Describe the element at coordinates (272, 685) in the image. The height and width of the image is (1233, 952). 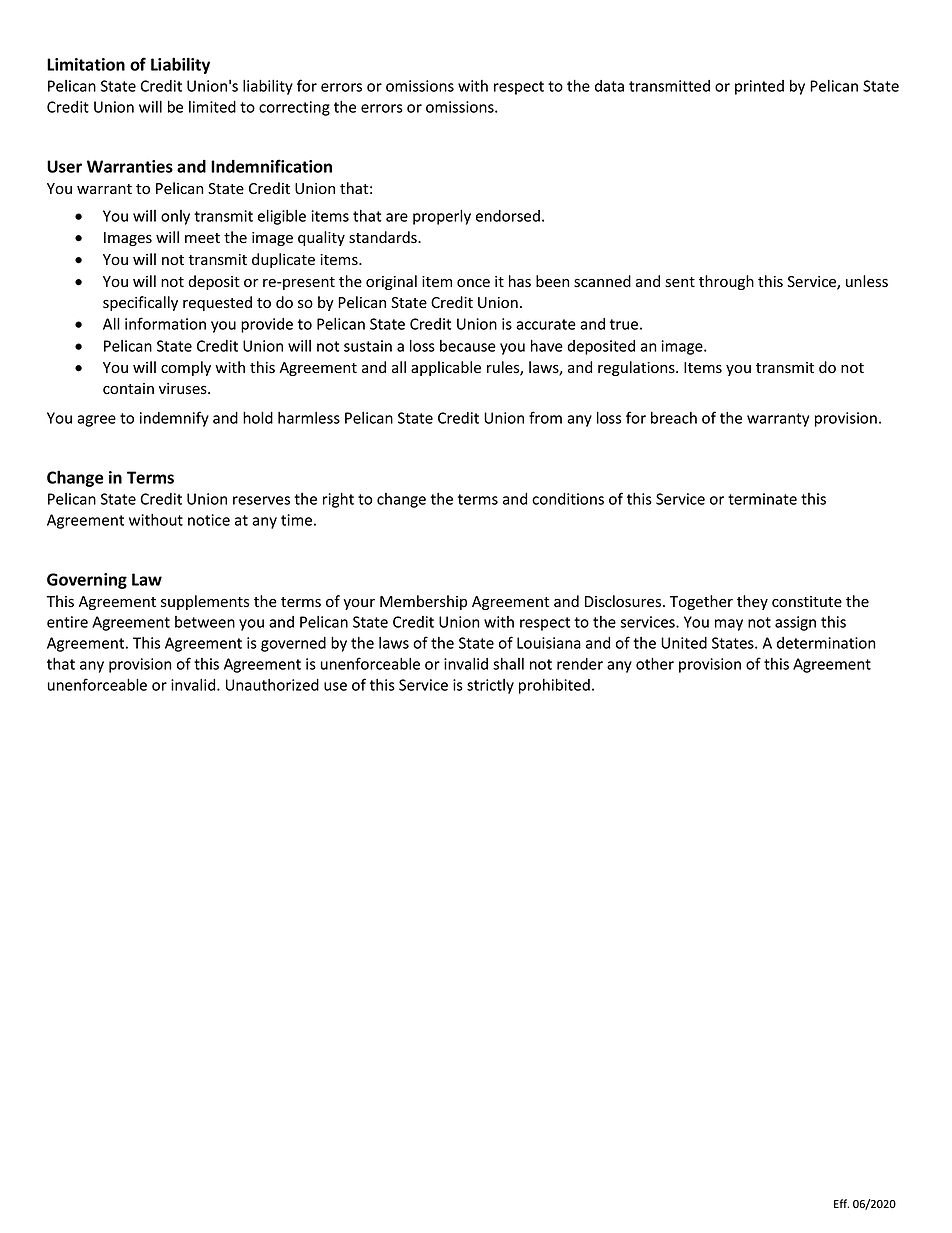
I see `Unauthorized` at that location.
